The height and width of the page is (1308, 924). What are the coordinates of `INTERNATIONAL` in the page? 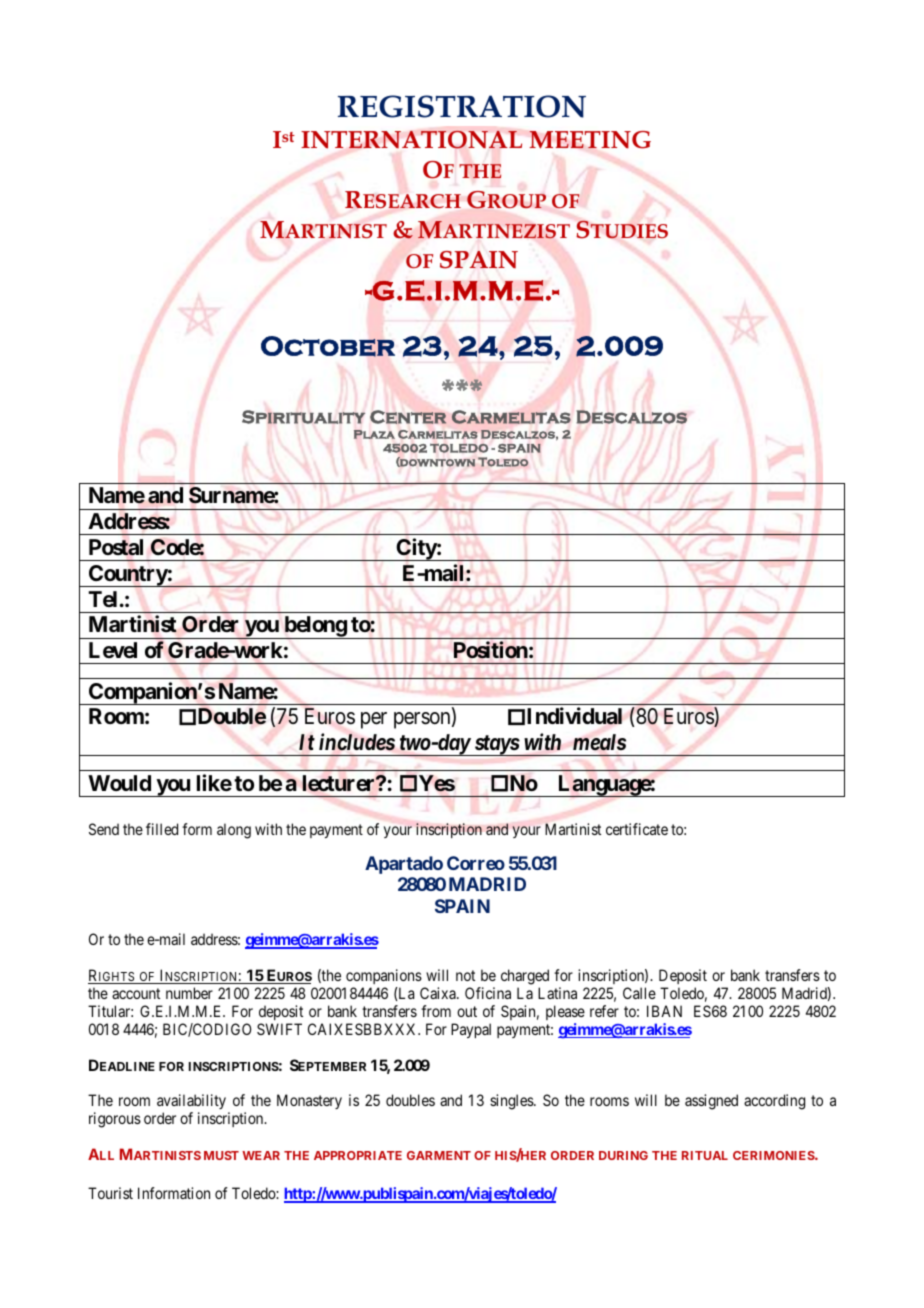 It's located at (411, 139).
